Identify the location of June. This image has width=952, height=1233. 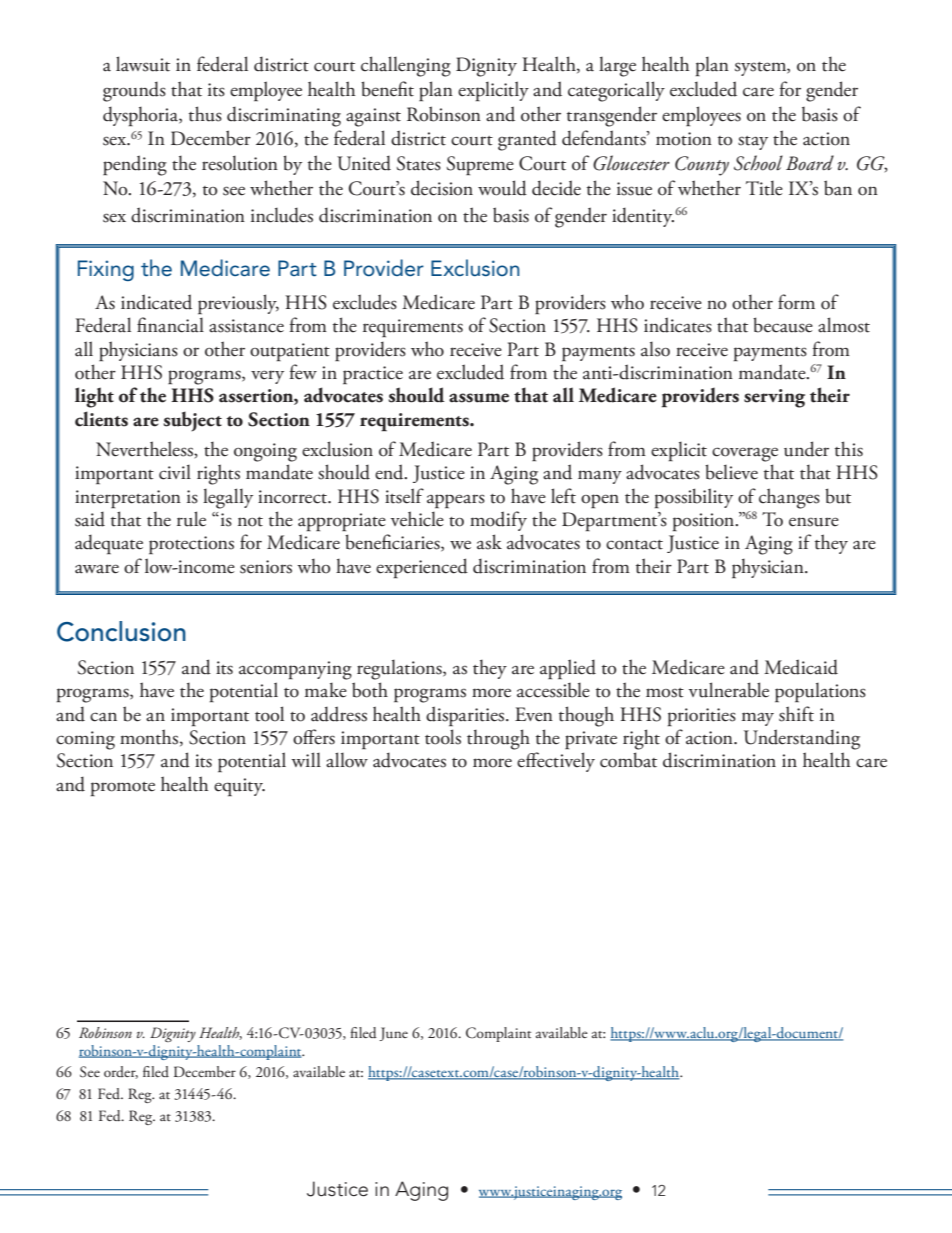
(393, 1034).
